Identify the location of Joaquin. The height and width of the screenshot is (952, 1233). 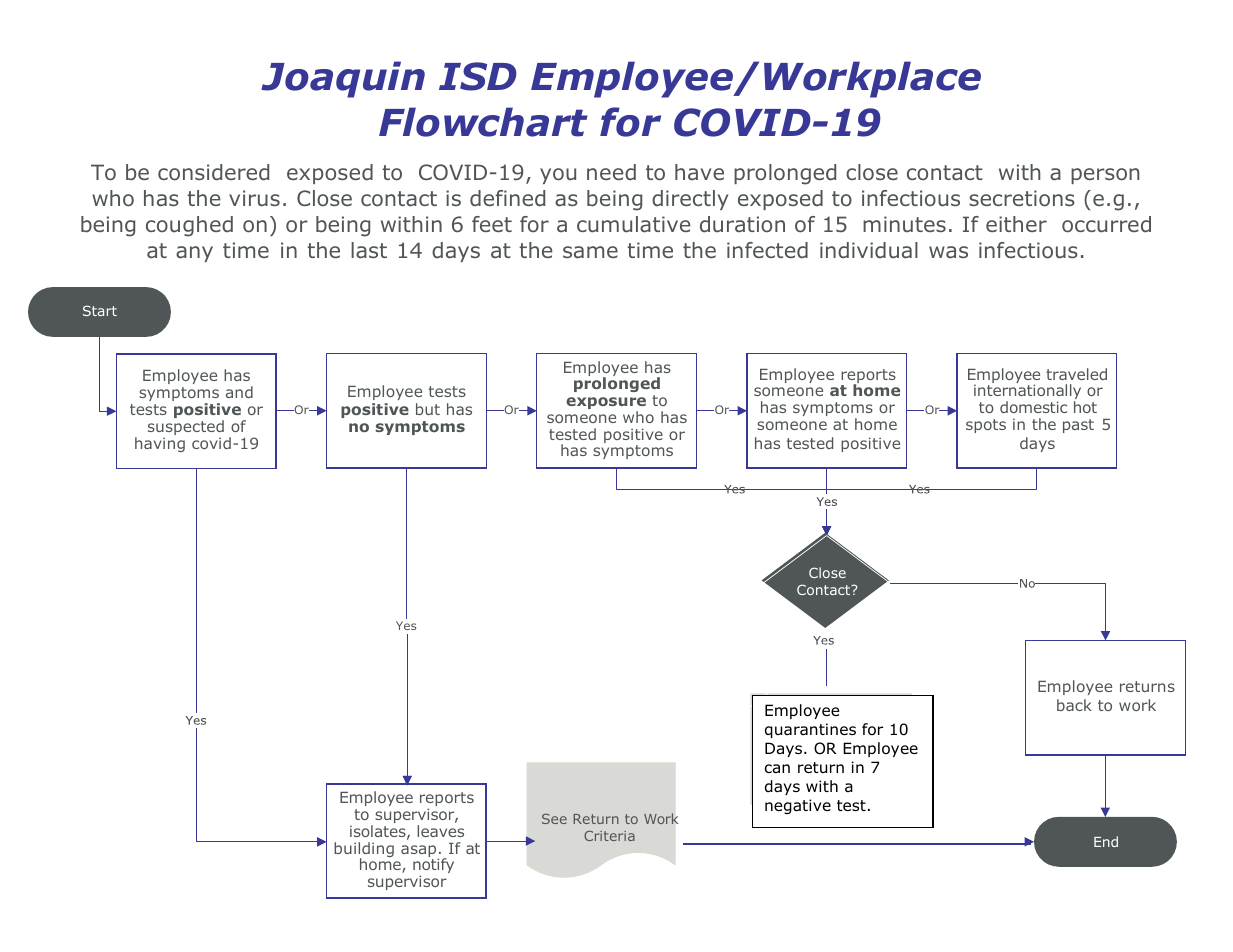
(343, 79).
